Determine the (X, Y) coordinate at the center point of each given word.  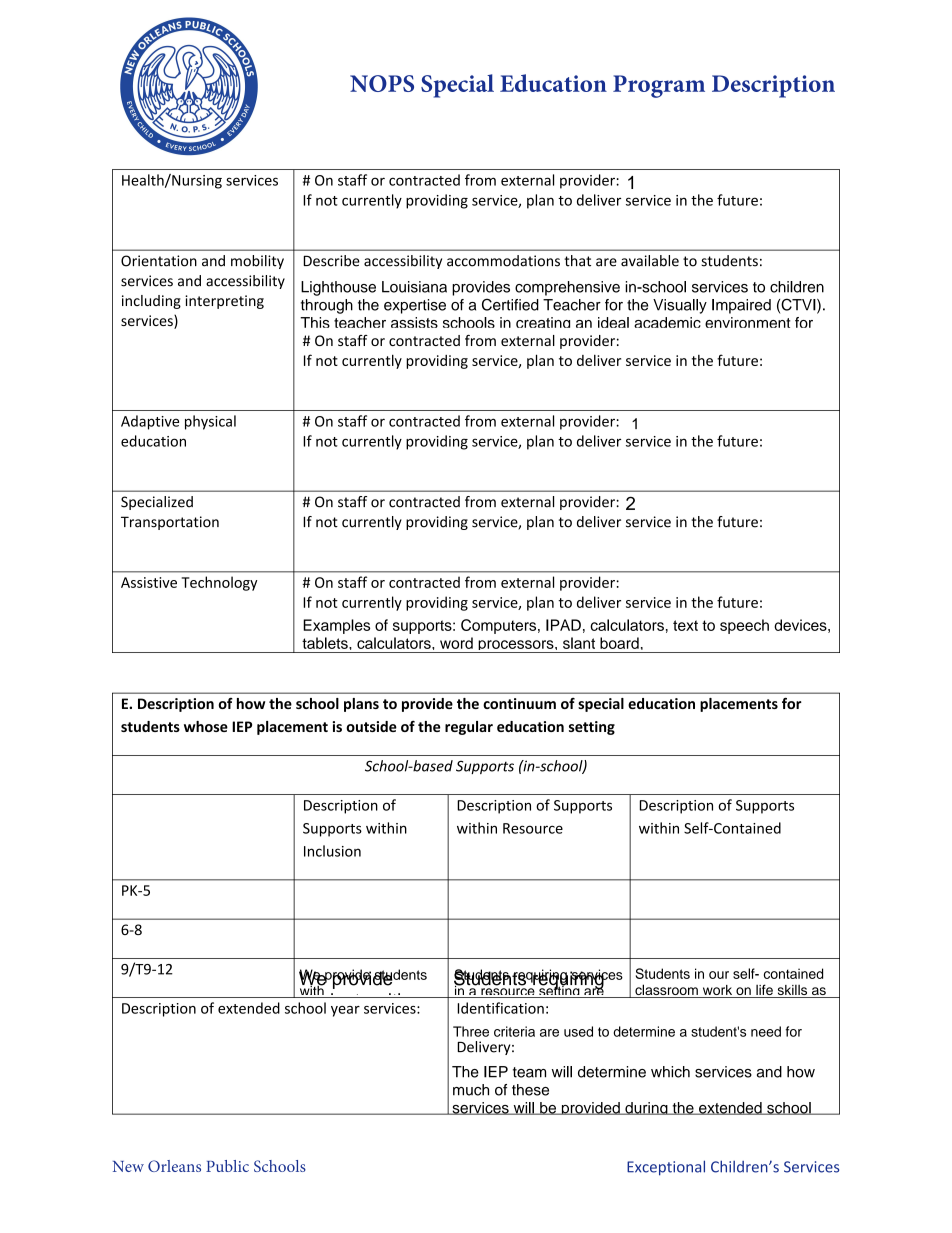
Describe (331, 261)
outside (371, 726)
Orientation (159, 261)
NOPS (382, 83)
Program (659, 86)
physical (210, 422)
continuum (519, 703)
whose (206, 726)
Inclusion (332, 851)
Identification (500, 1008)
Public (227, 1166)
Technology (220, 583)
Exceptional (666, 1168)
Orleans (174, 1166)
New (128, 1166)
